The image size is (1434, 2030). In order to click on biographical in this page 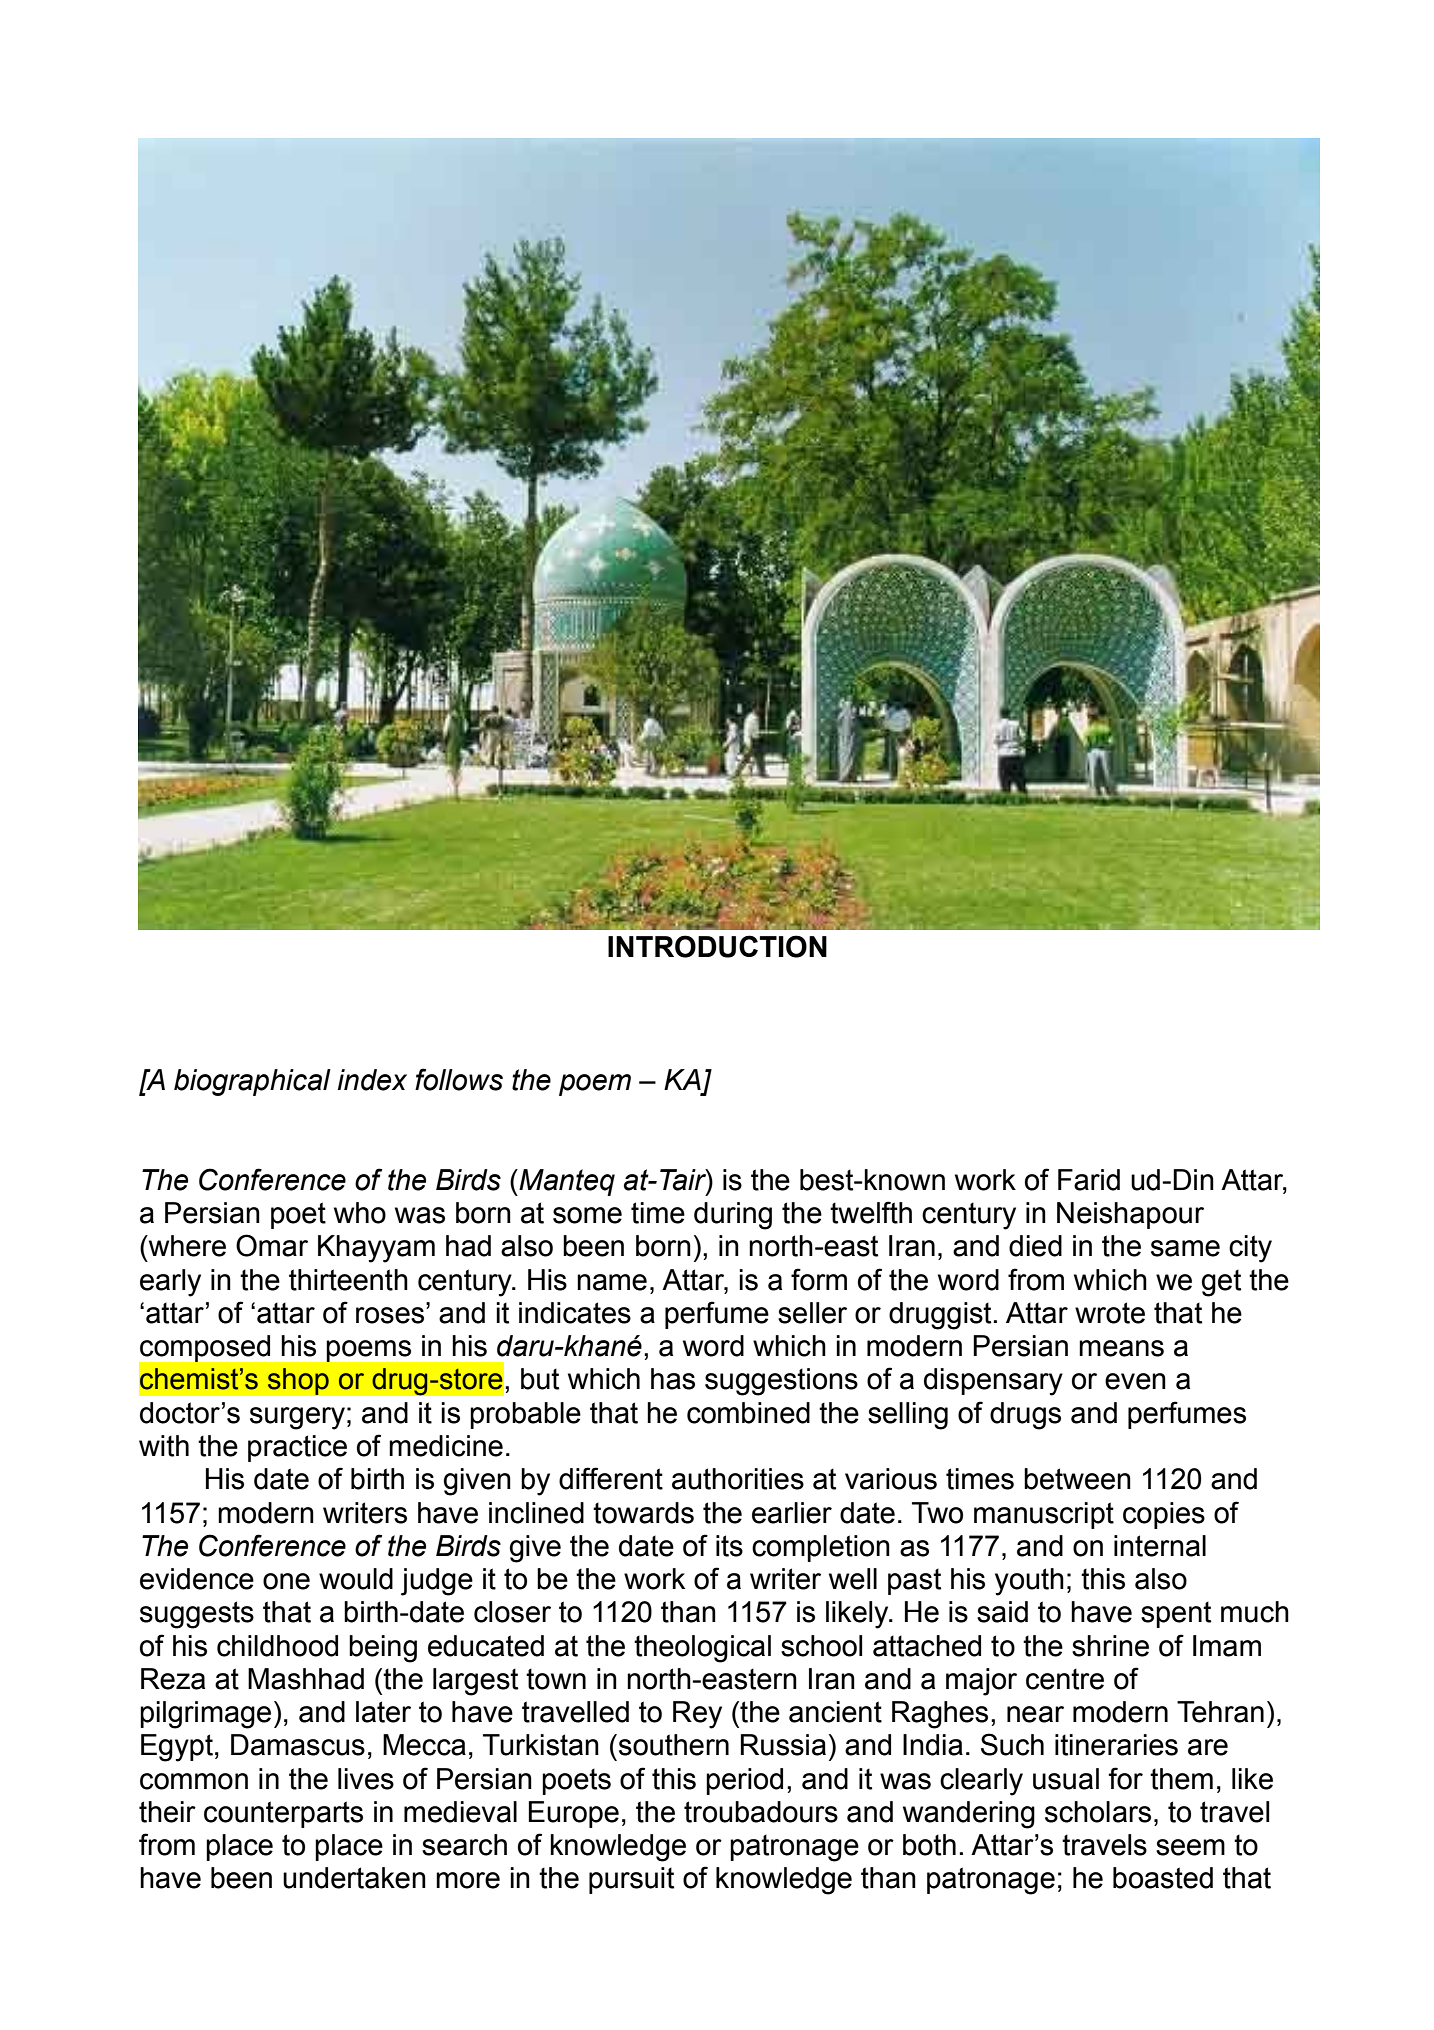, I will do `click(252, 1082)`.
